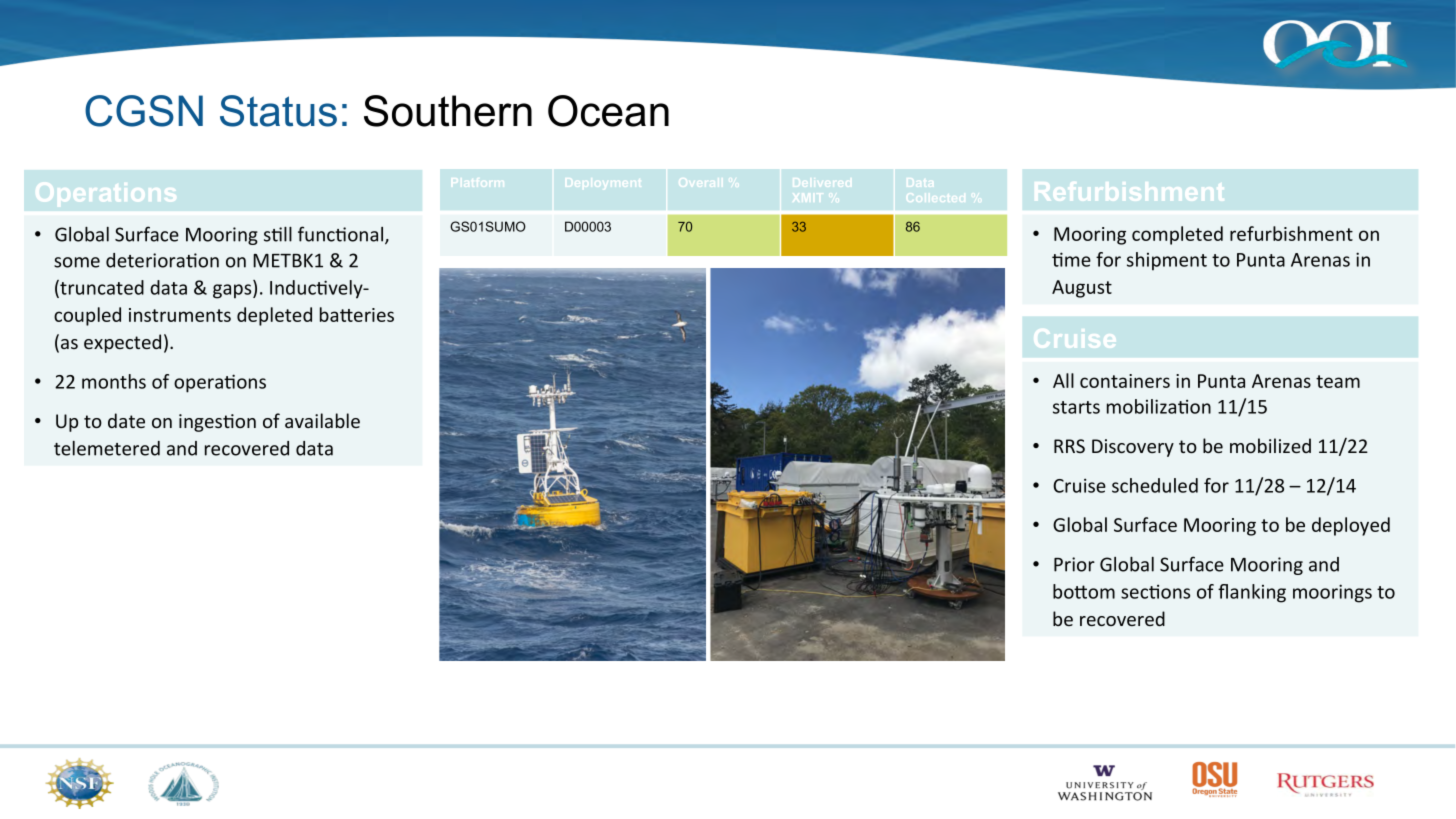  I want to click on expected, so click(122, 343).
